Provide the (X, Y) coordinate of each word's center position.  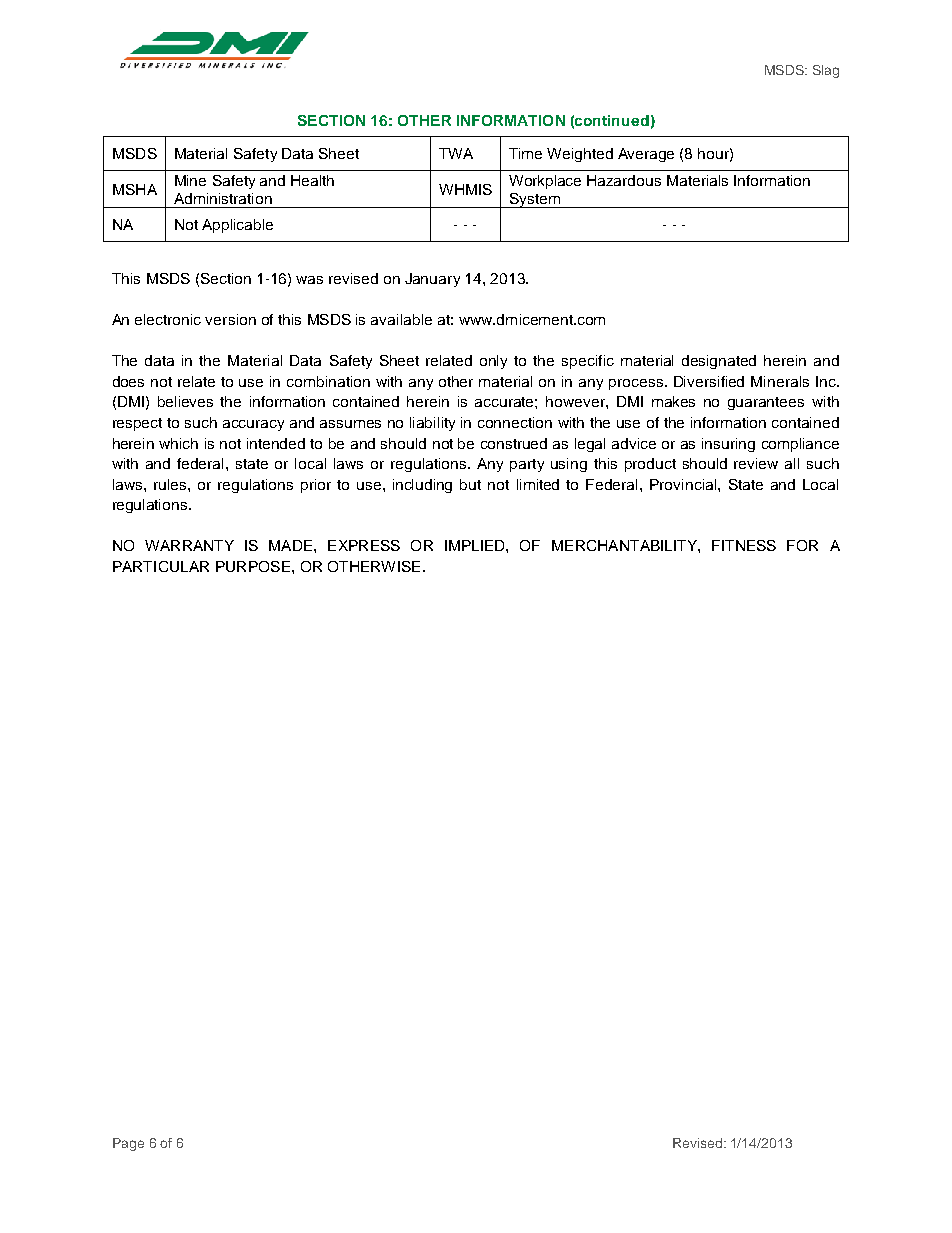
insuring (728, 445)
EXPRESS (364, 545)
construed (514, 443)
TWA (456, 153)
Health (312, 180)
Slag (826, 71)
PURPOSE (253, 566)
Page (128, 1144)
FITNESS (744, 545)
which (178, 443)
